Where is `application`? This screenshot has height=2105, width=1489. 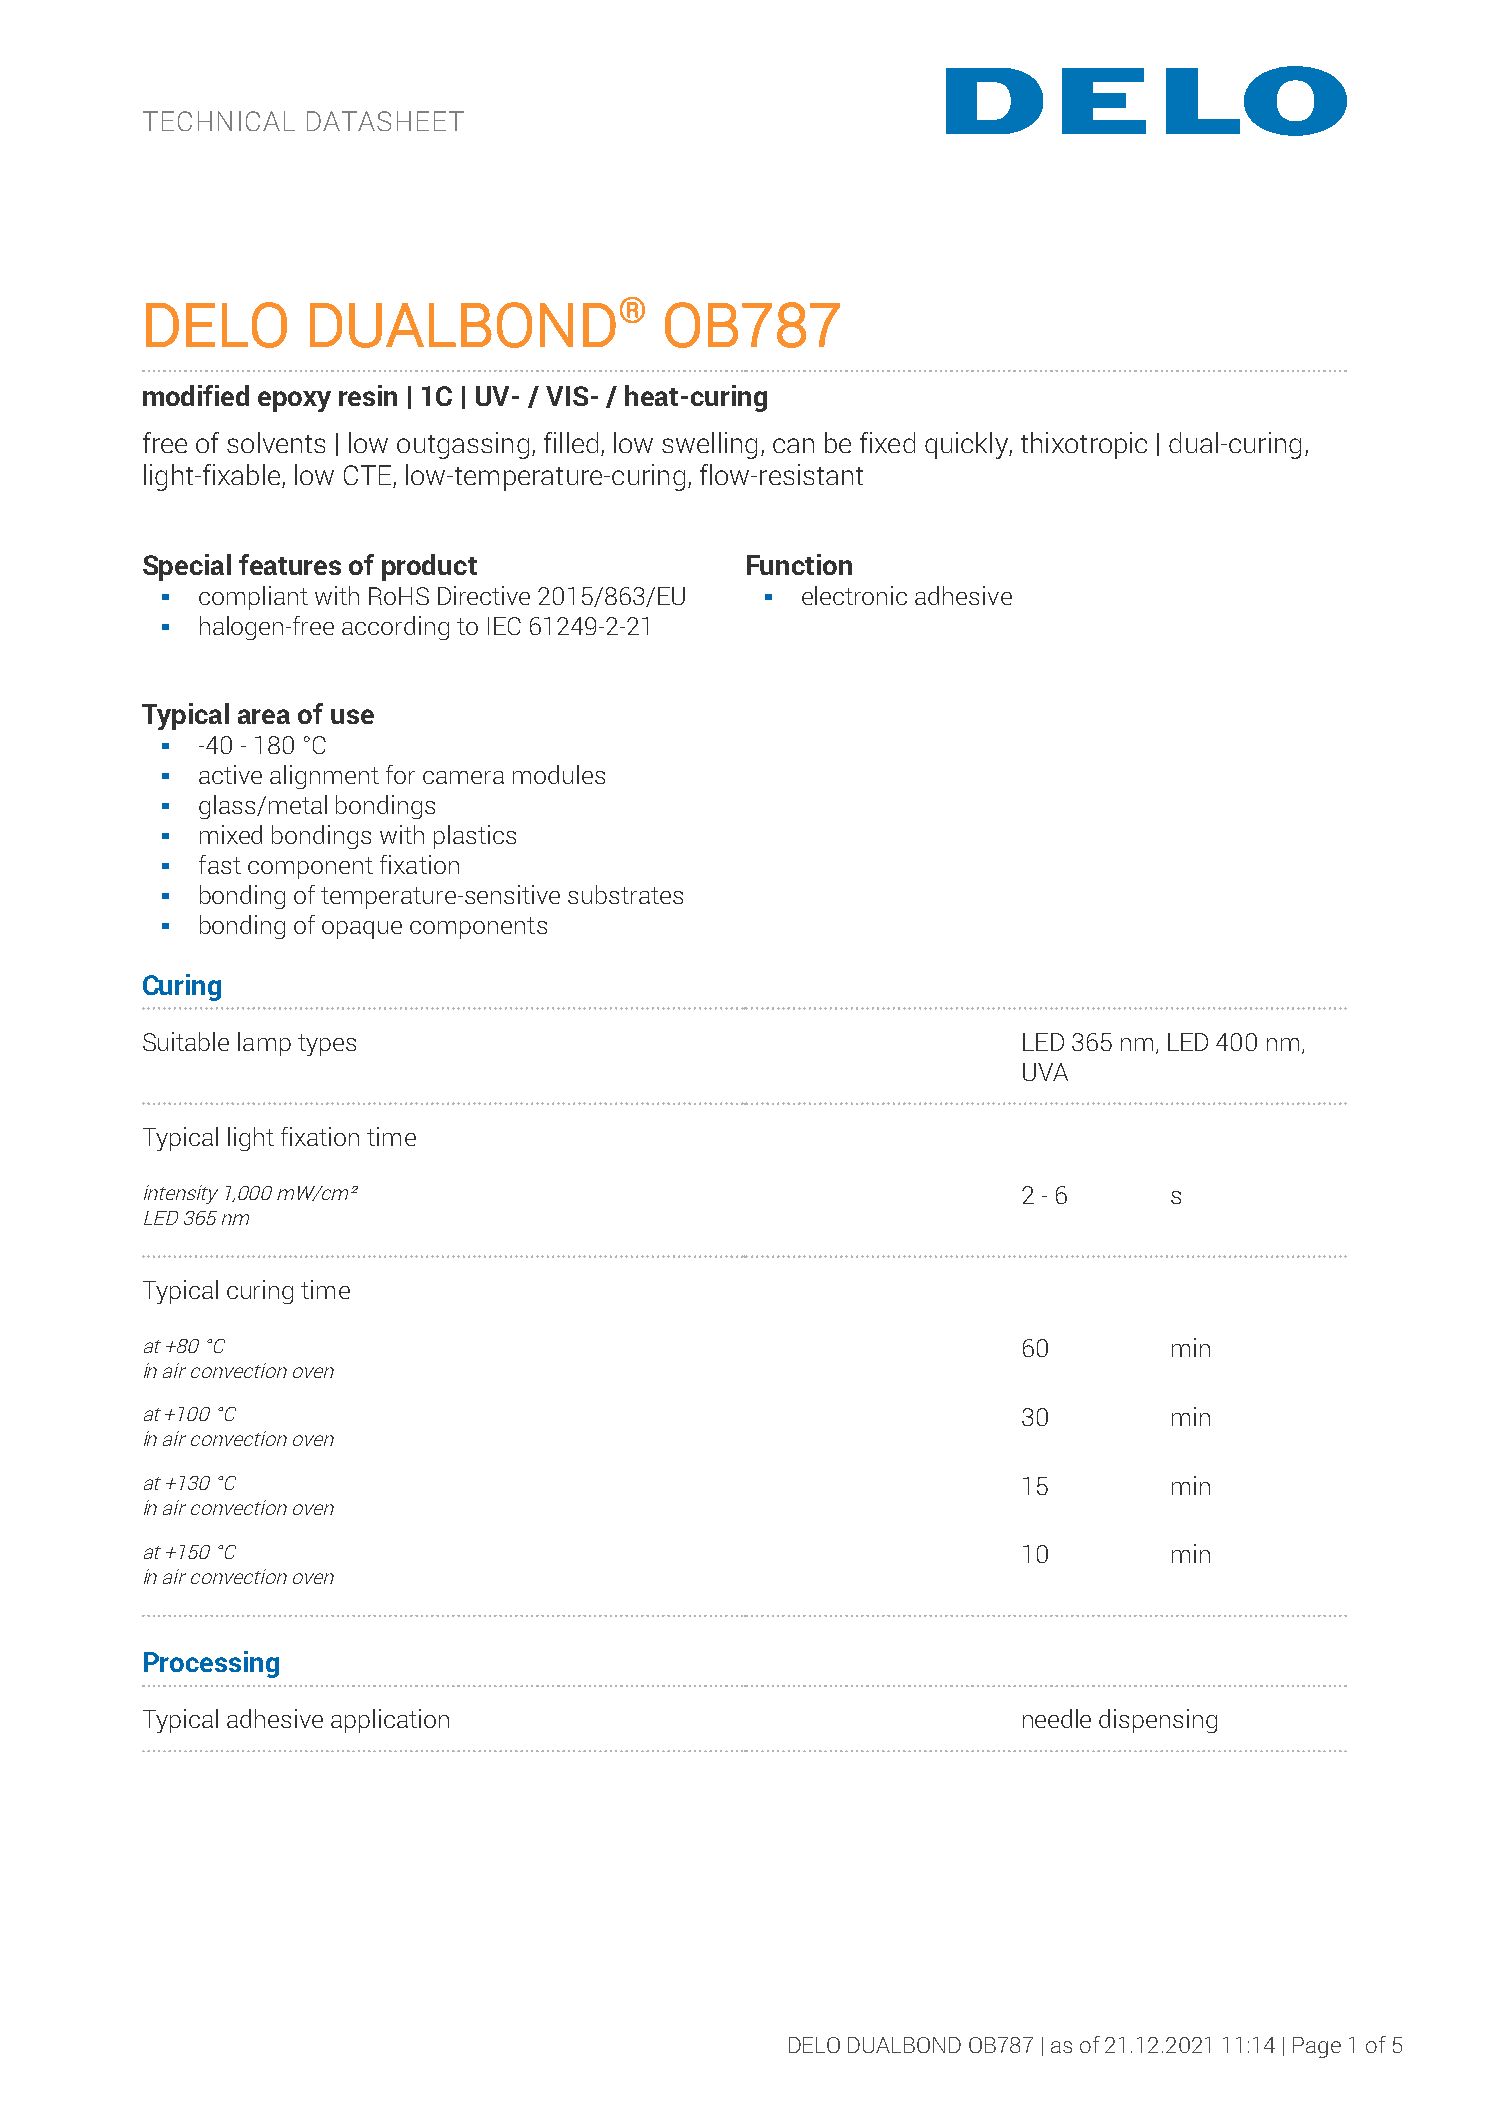 application is located at coordinates (390, 1721).
